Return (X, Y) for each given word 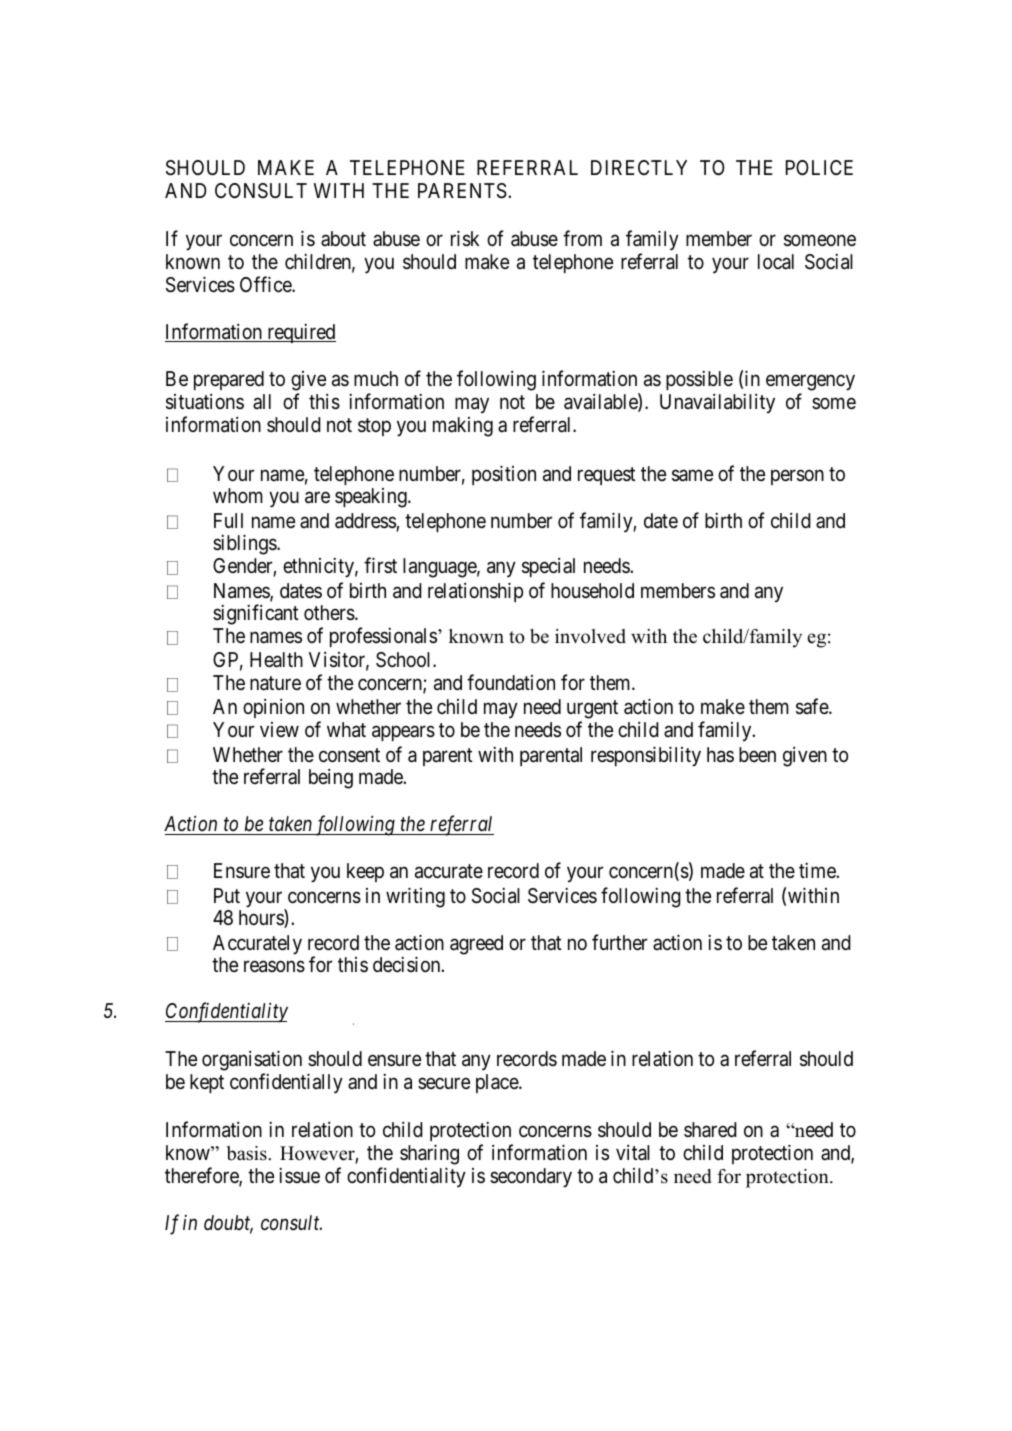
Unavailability (717, 403)
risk (465, 238)
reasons (274, 967)
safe (813, 706)
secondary (531, 1178)
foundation (511, 683)
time (818, 870)
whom (238, 495)
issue (299, 1175)
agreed (476, 945)
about (343, 238)
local (776, 262)
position (504, 475)
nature (275, 684)
